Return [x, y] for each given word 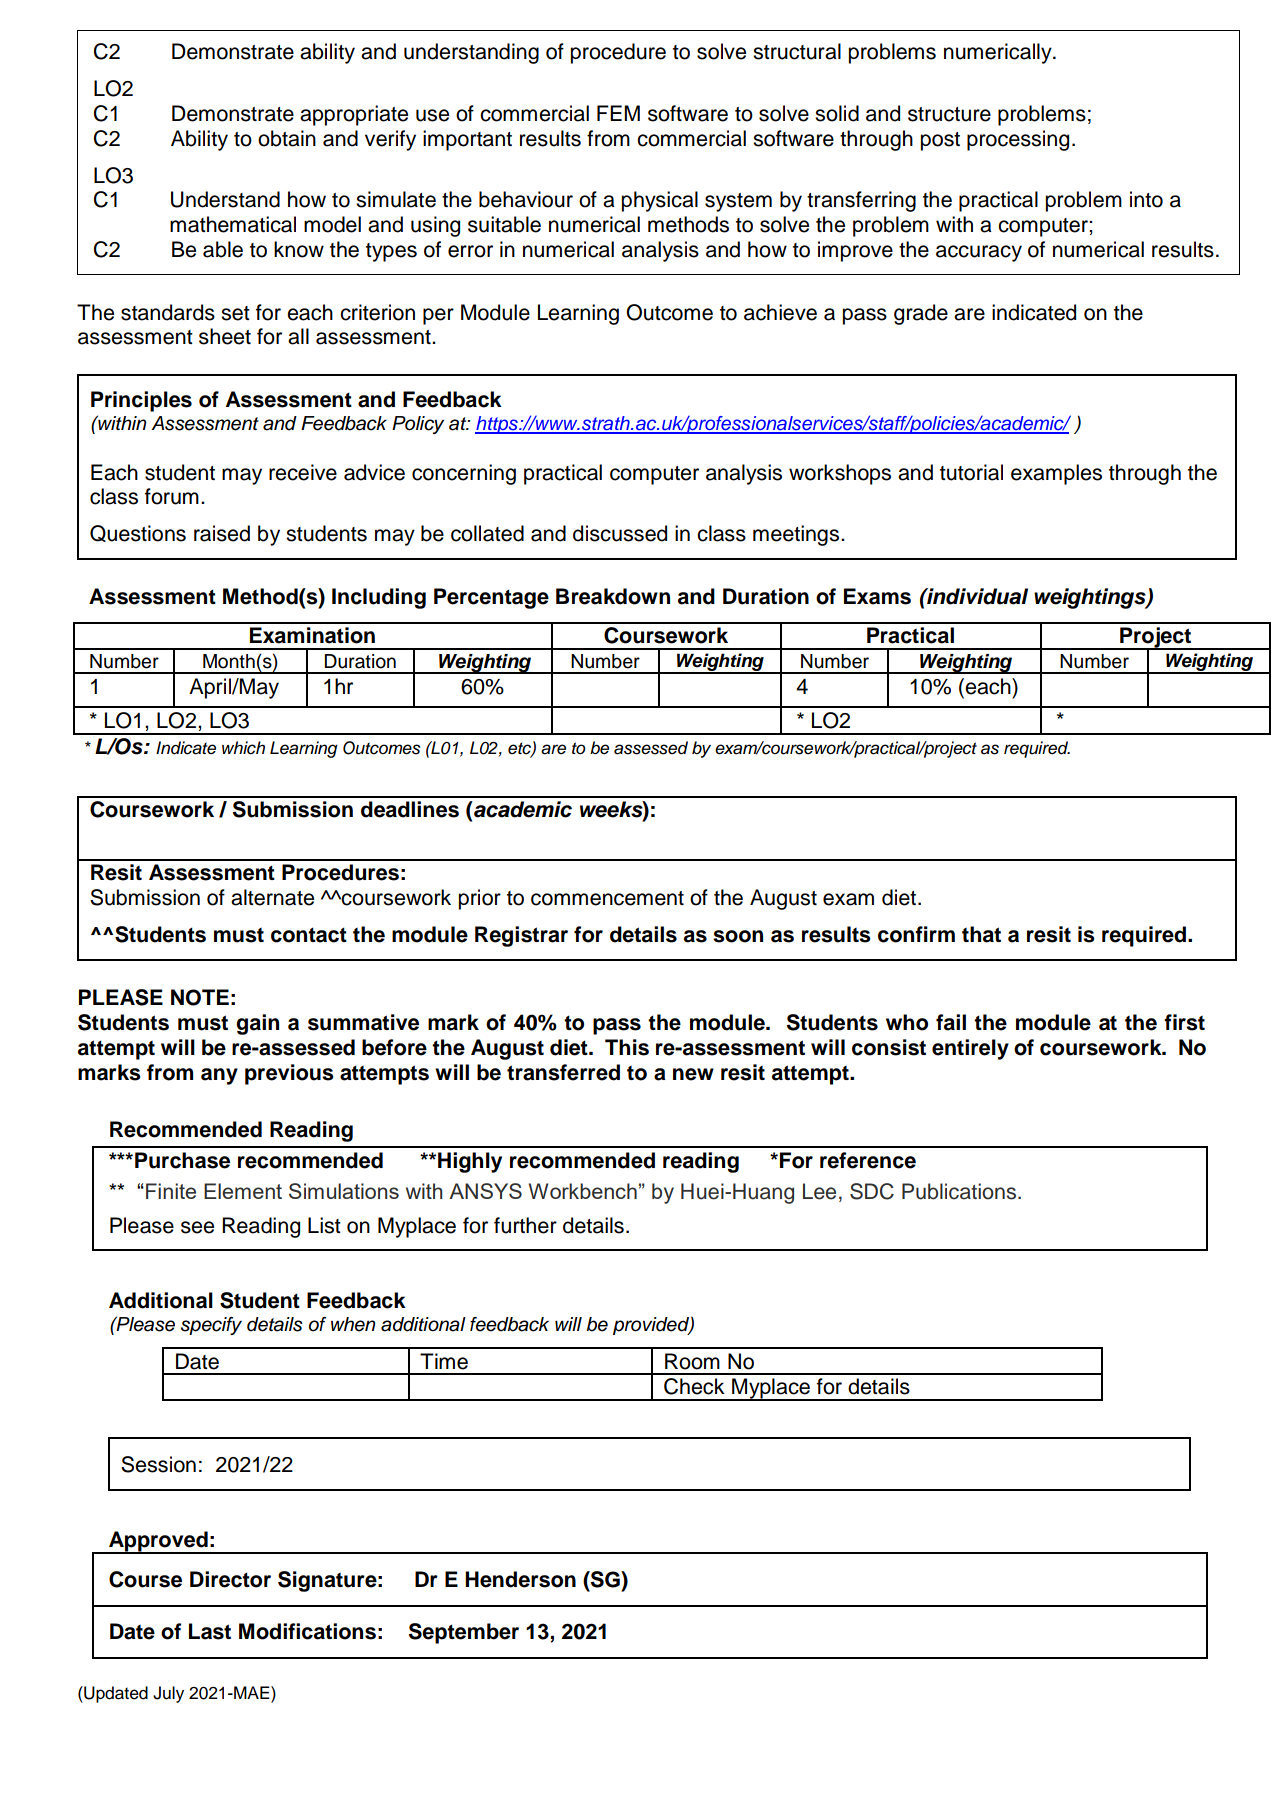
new [693, 1074]
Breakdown [613, 596]
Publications [959, 1191]
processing [1018, 140]
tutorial [971, 472]
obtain [287, 138]
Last [210, 1631]
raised [222, 533]
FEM [618, 113]
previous [289, 1074]
